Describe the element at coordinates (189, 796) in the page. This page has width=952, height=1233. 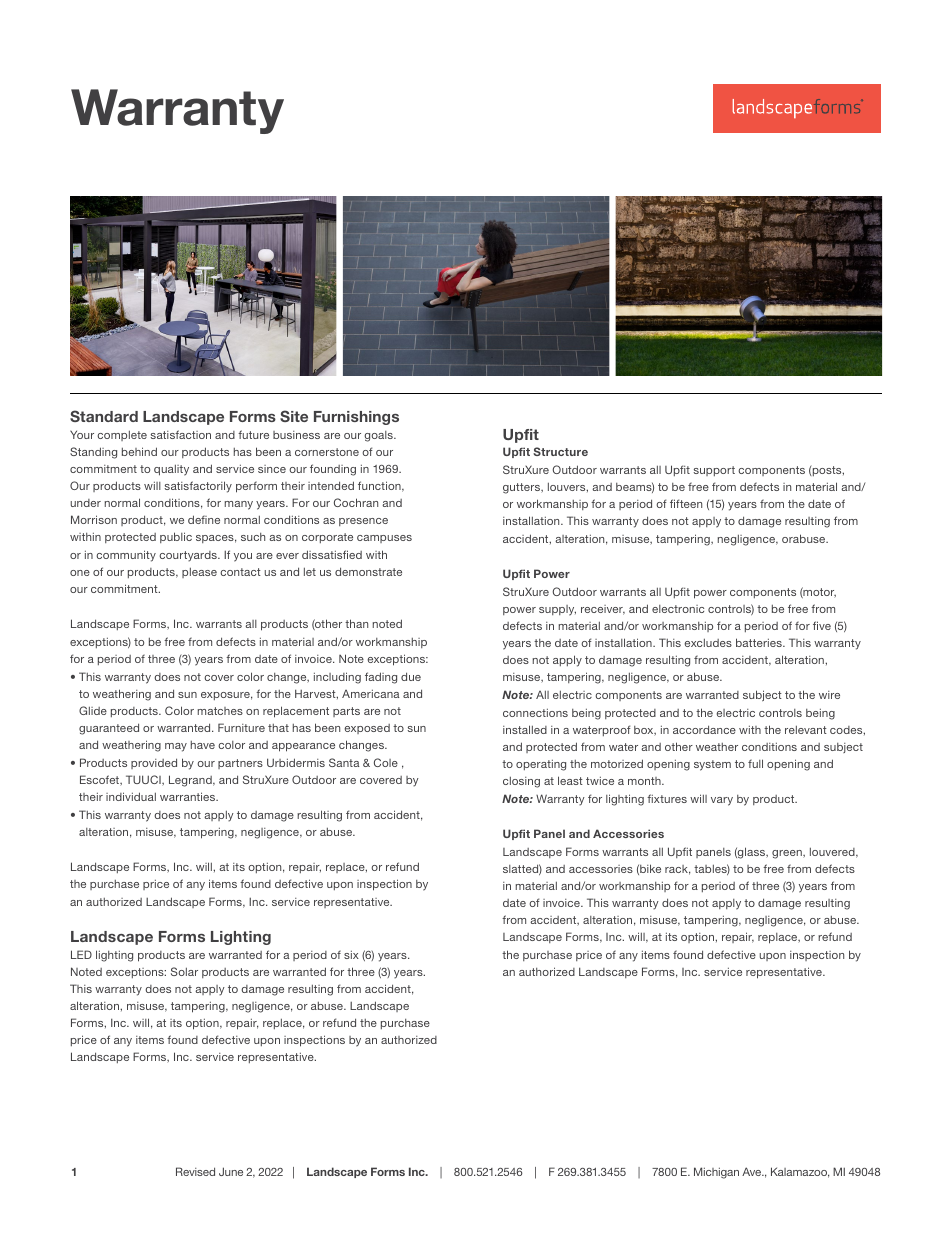
I see `warranties` at that location.
